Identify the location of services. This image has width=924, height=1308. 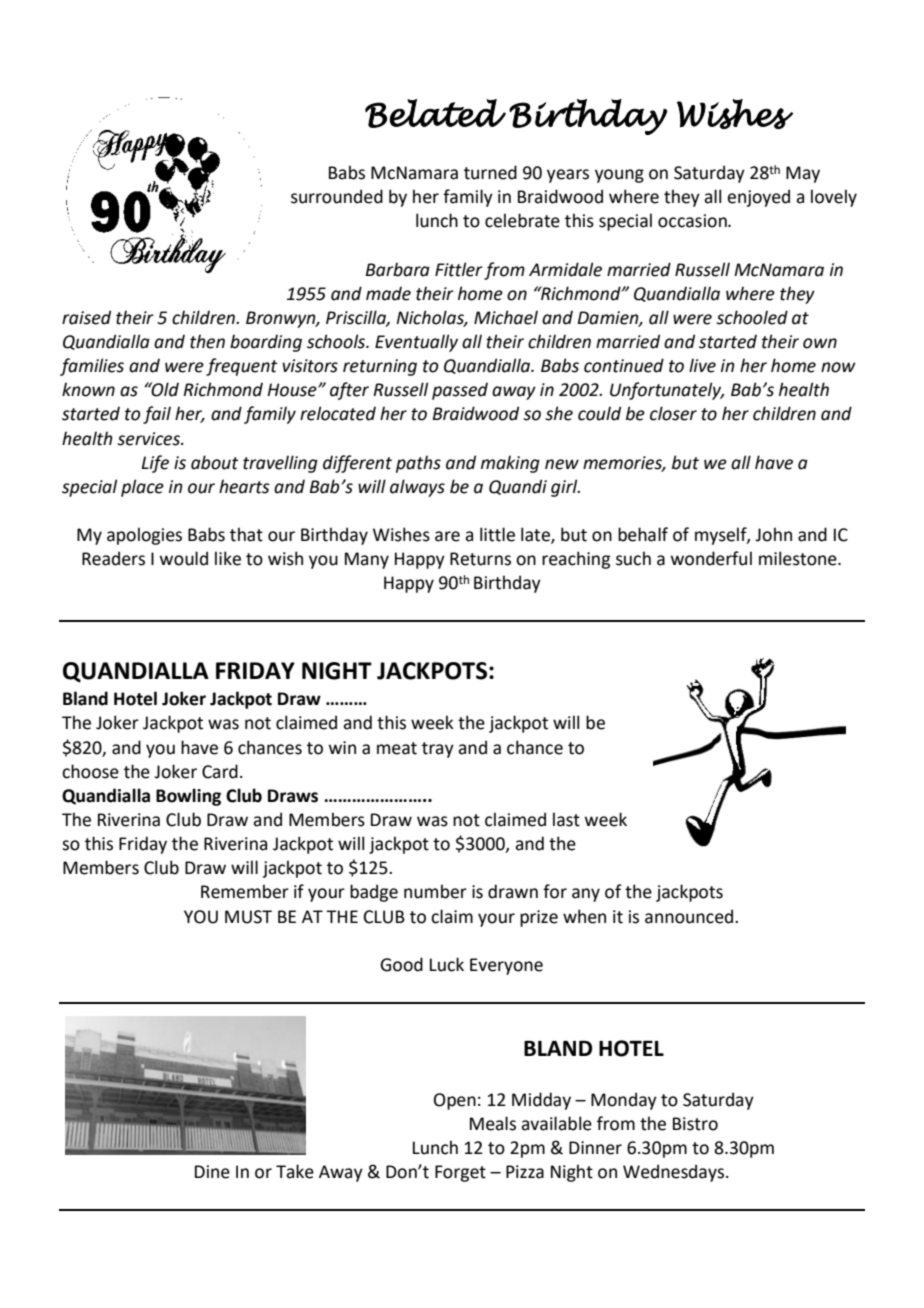
(149, 439).
